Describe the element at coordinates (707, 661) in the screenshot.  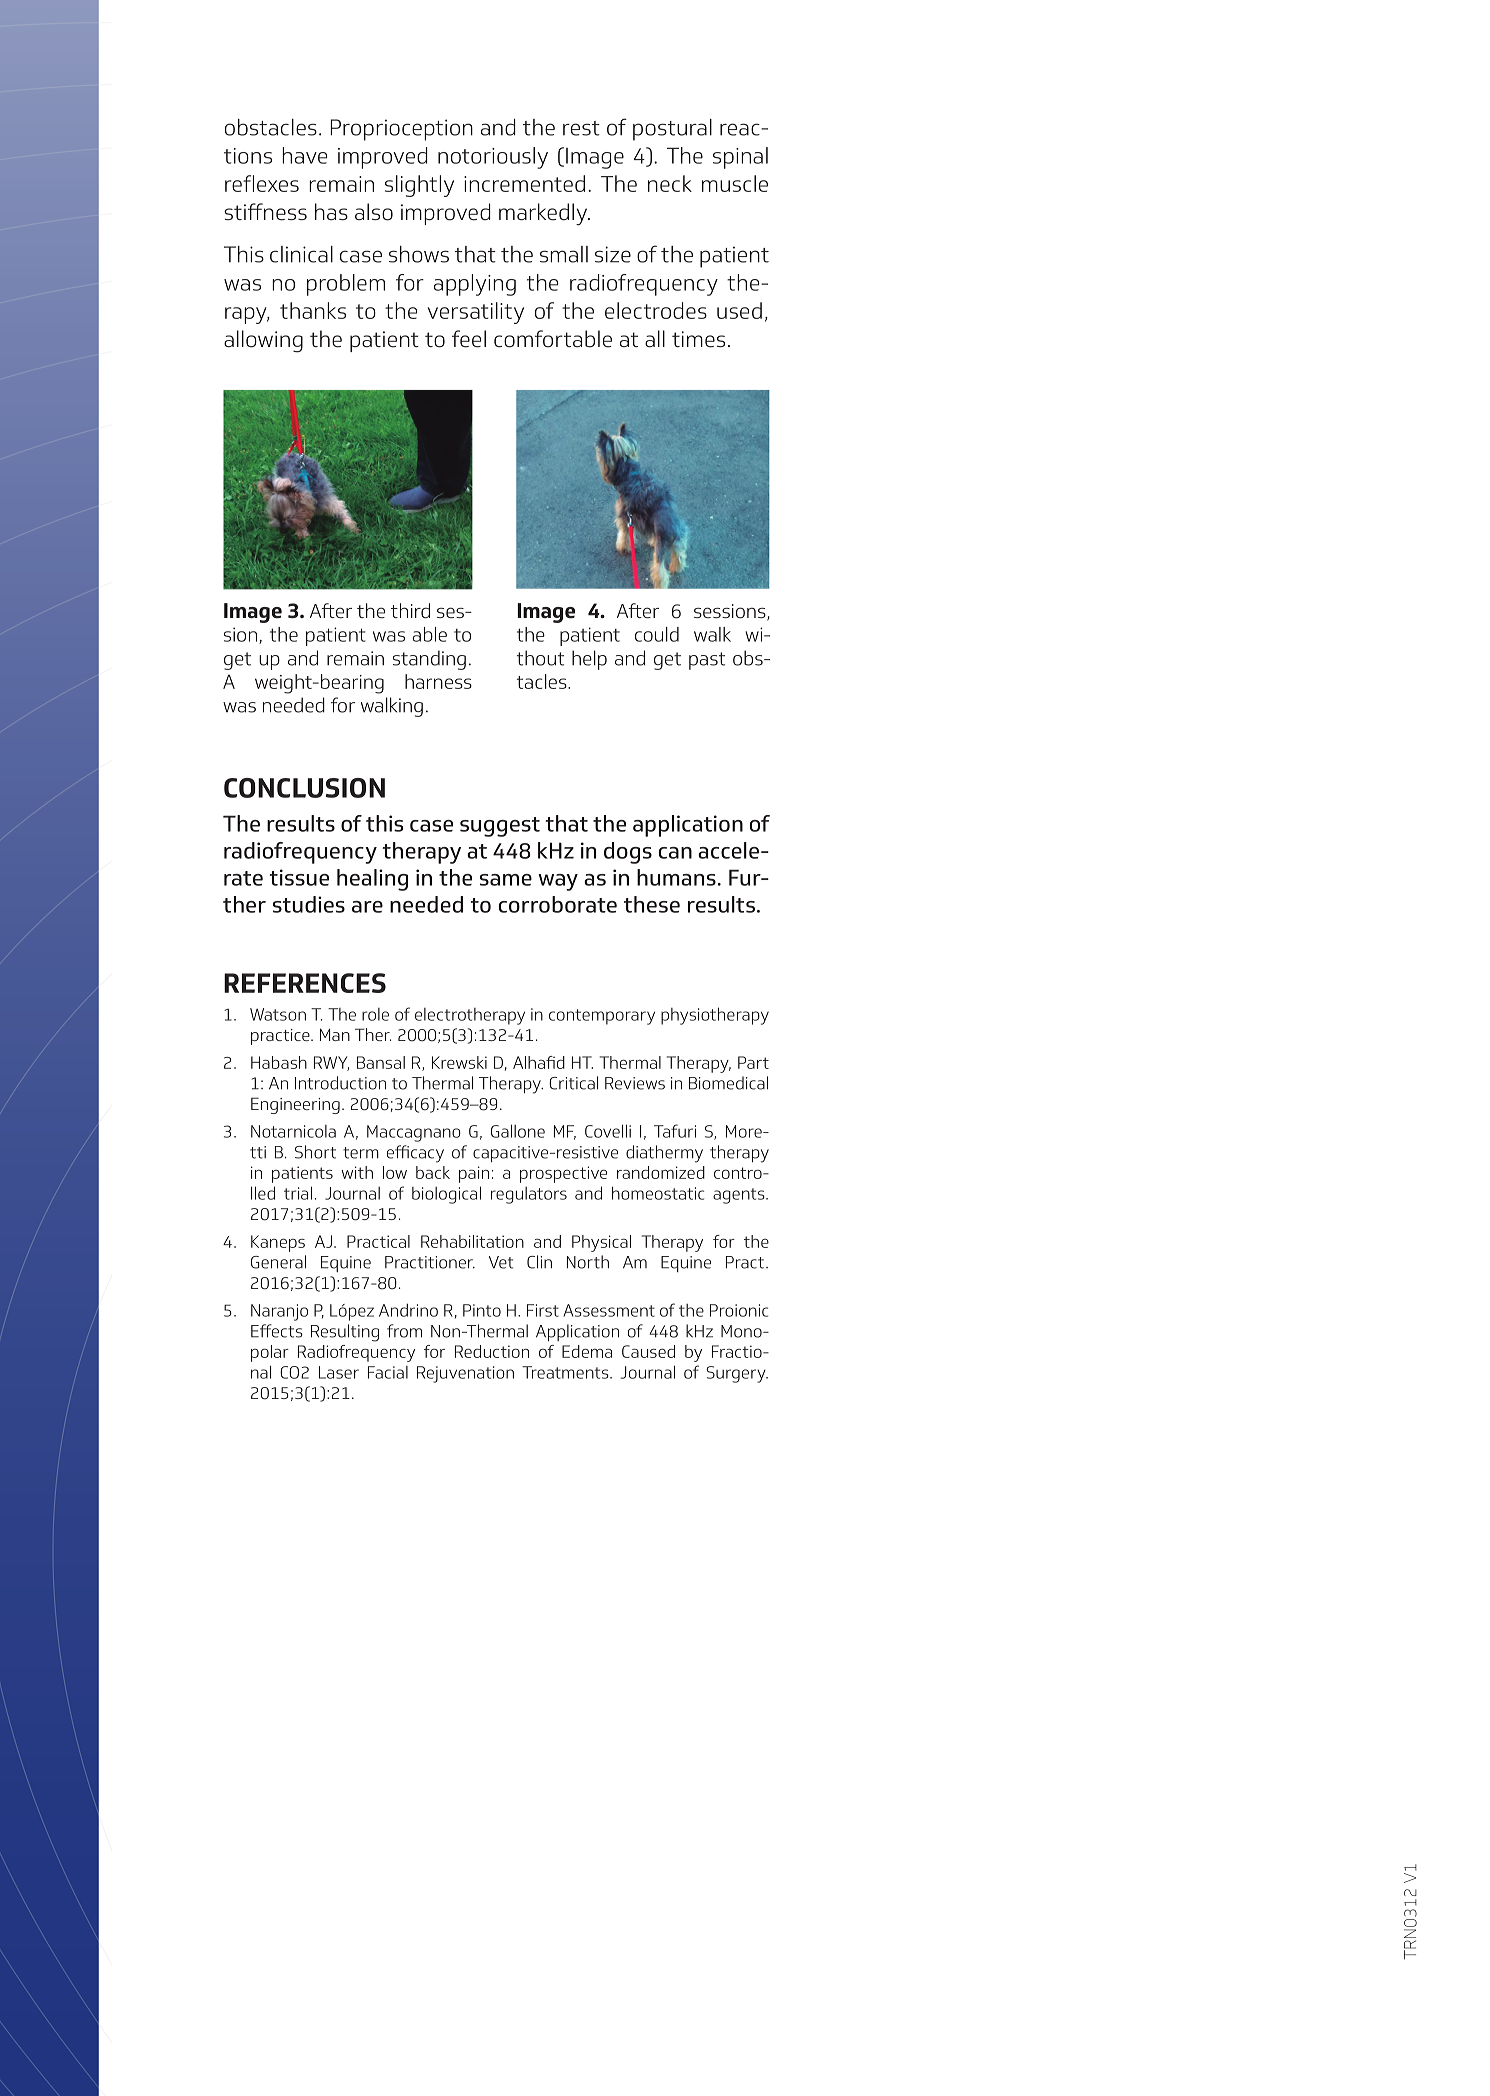
I see `past` at that location.
